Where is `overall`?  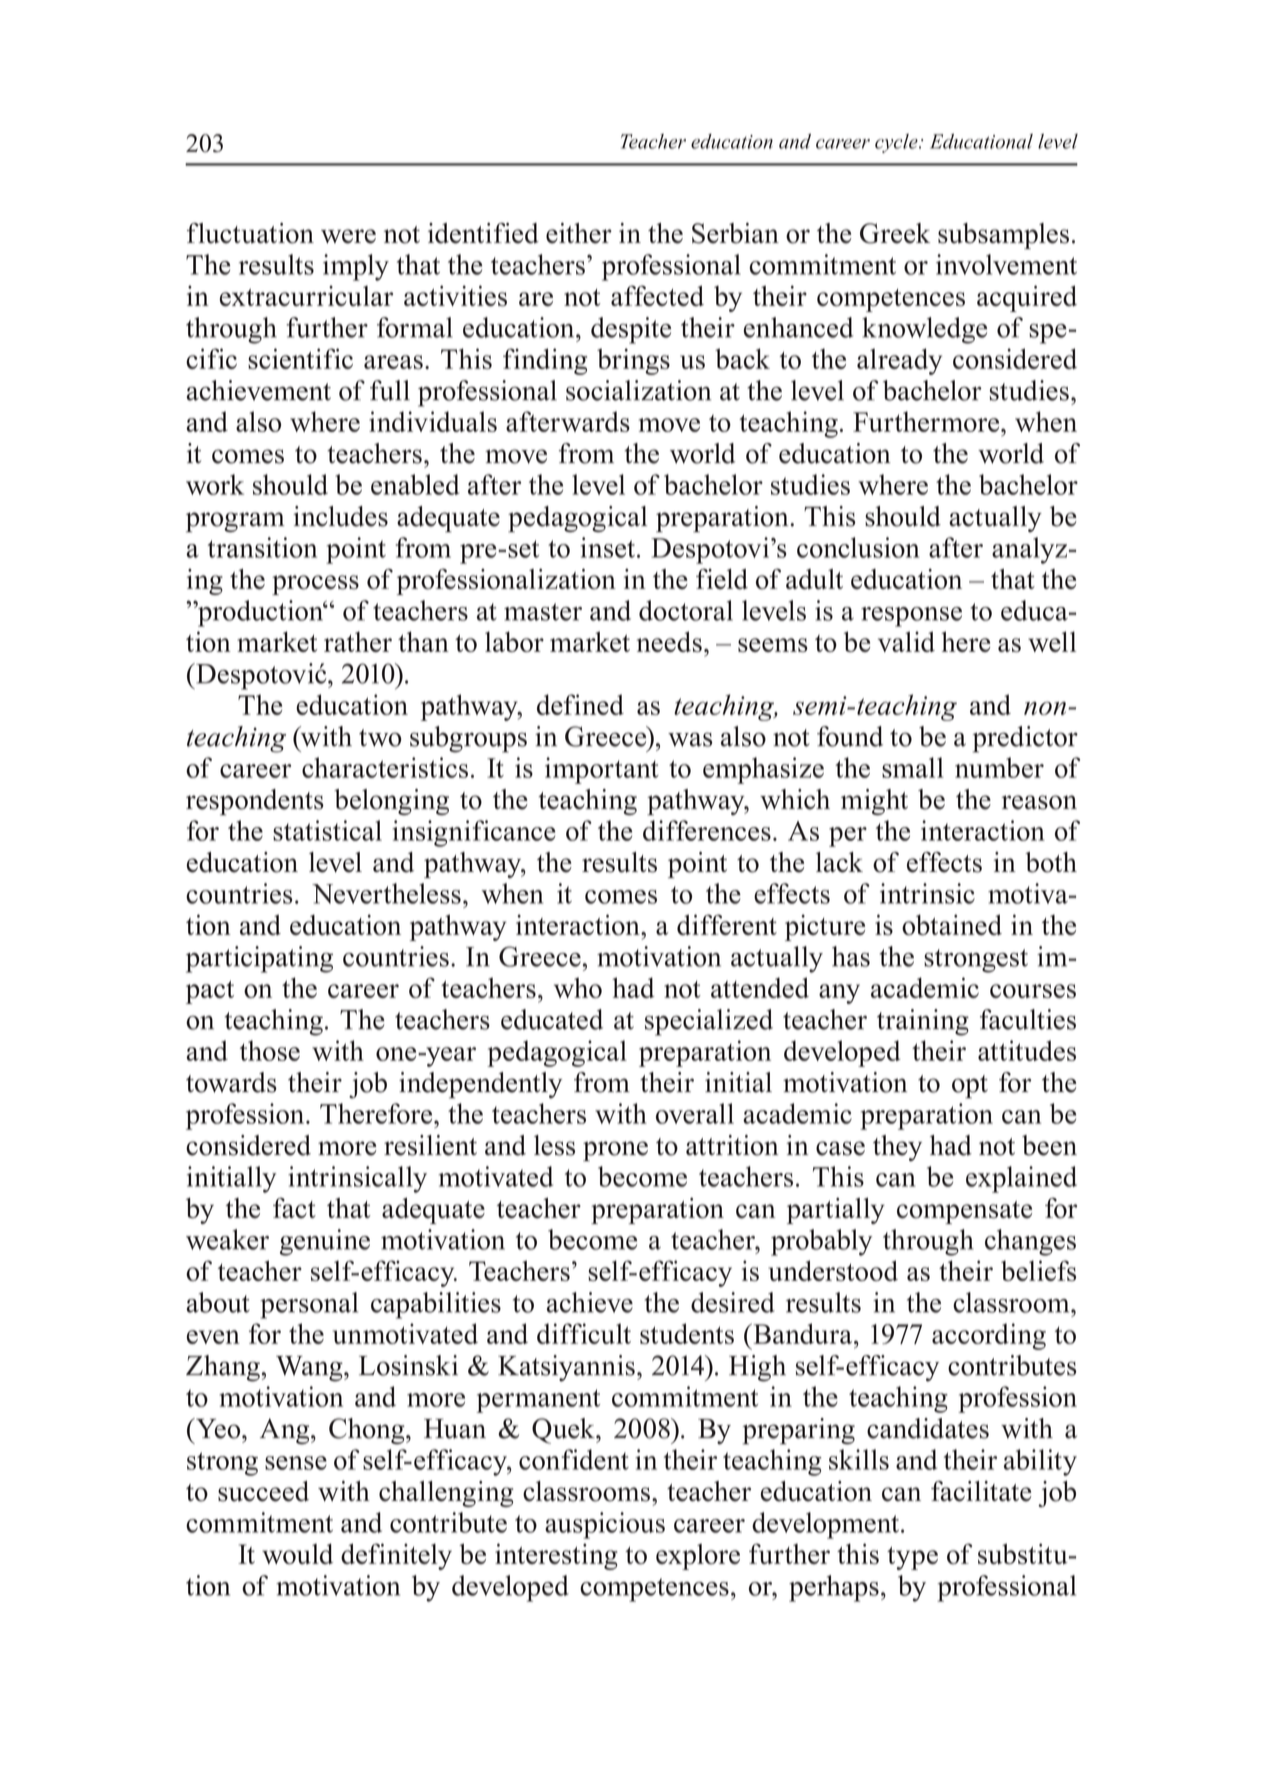 overall is located at coordinates (695, 1113).
